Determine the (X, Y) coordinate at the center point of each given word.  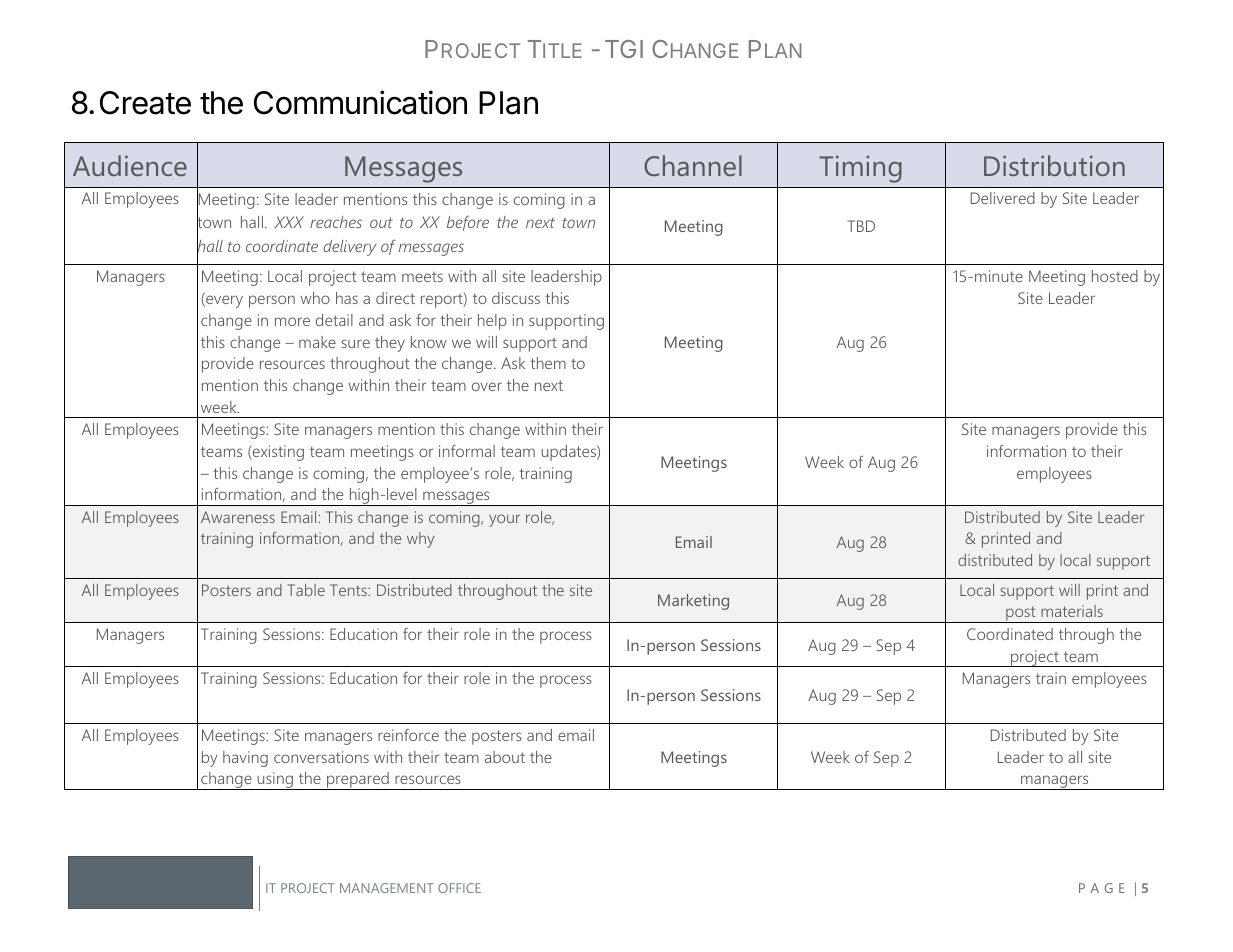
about (505, 757)
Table (306, 590)
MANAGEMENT (387, 888)
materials (1072, 611)
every (223, 301)
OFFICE (459, 888)
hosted (1115, 276)
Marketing (693, 602)
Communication (360, 102)
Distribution (1054, 165)
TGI (624, 49)
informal (467, 451)
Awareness (238, 517)
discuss (516, 298)
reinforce (408, 735)
